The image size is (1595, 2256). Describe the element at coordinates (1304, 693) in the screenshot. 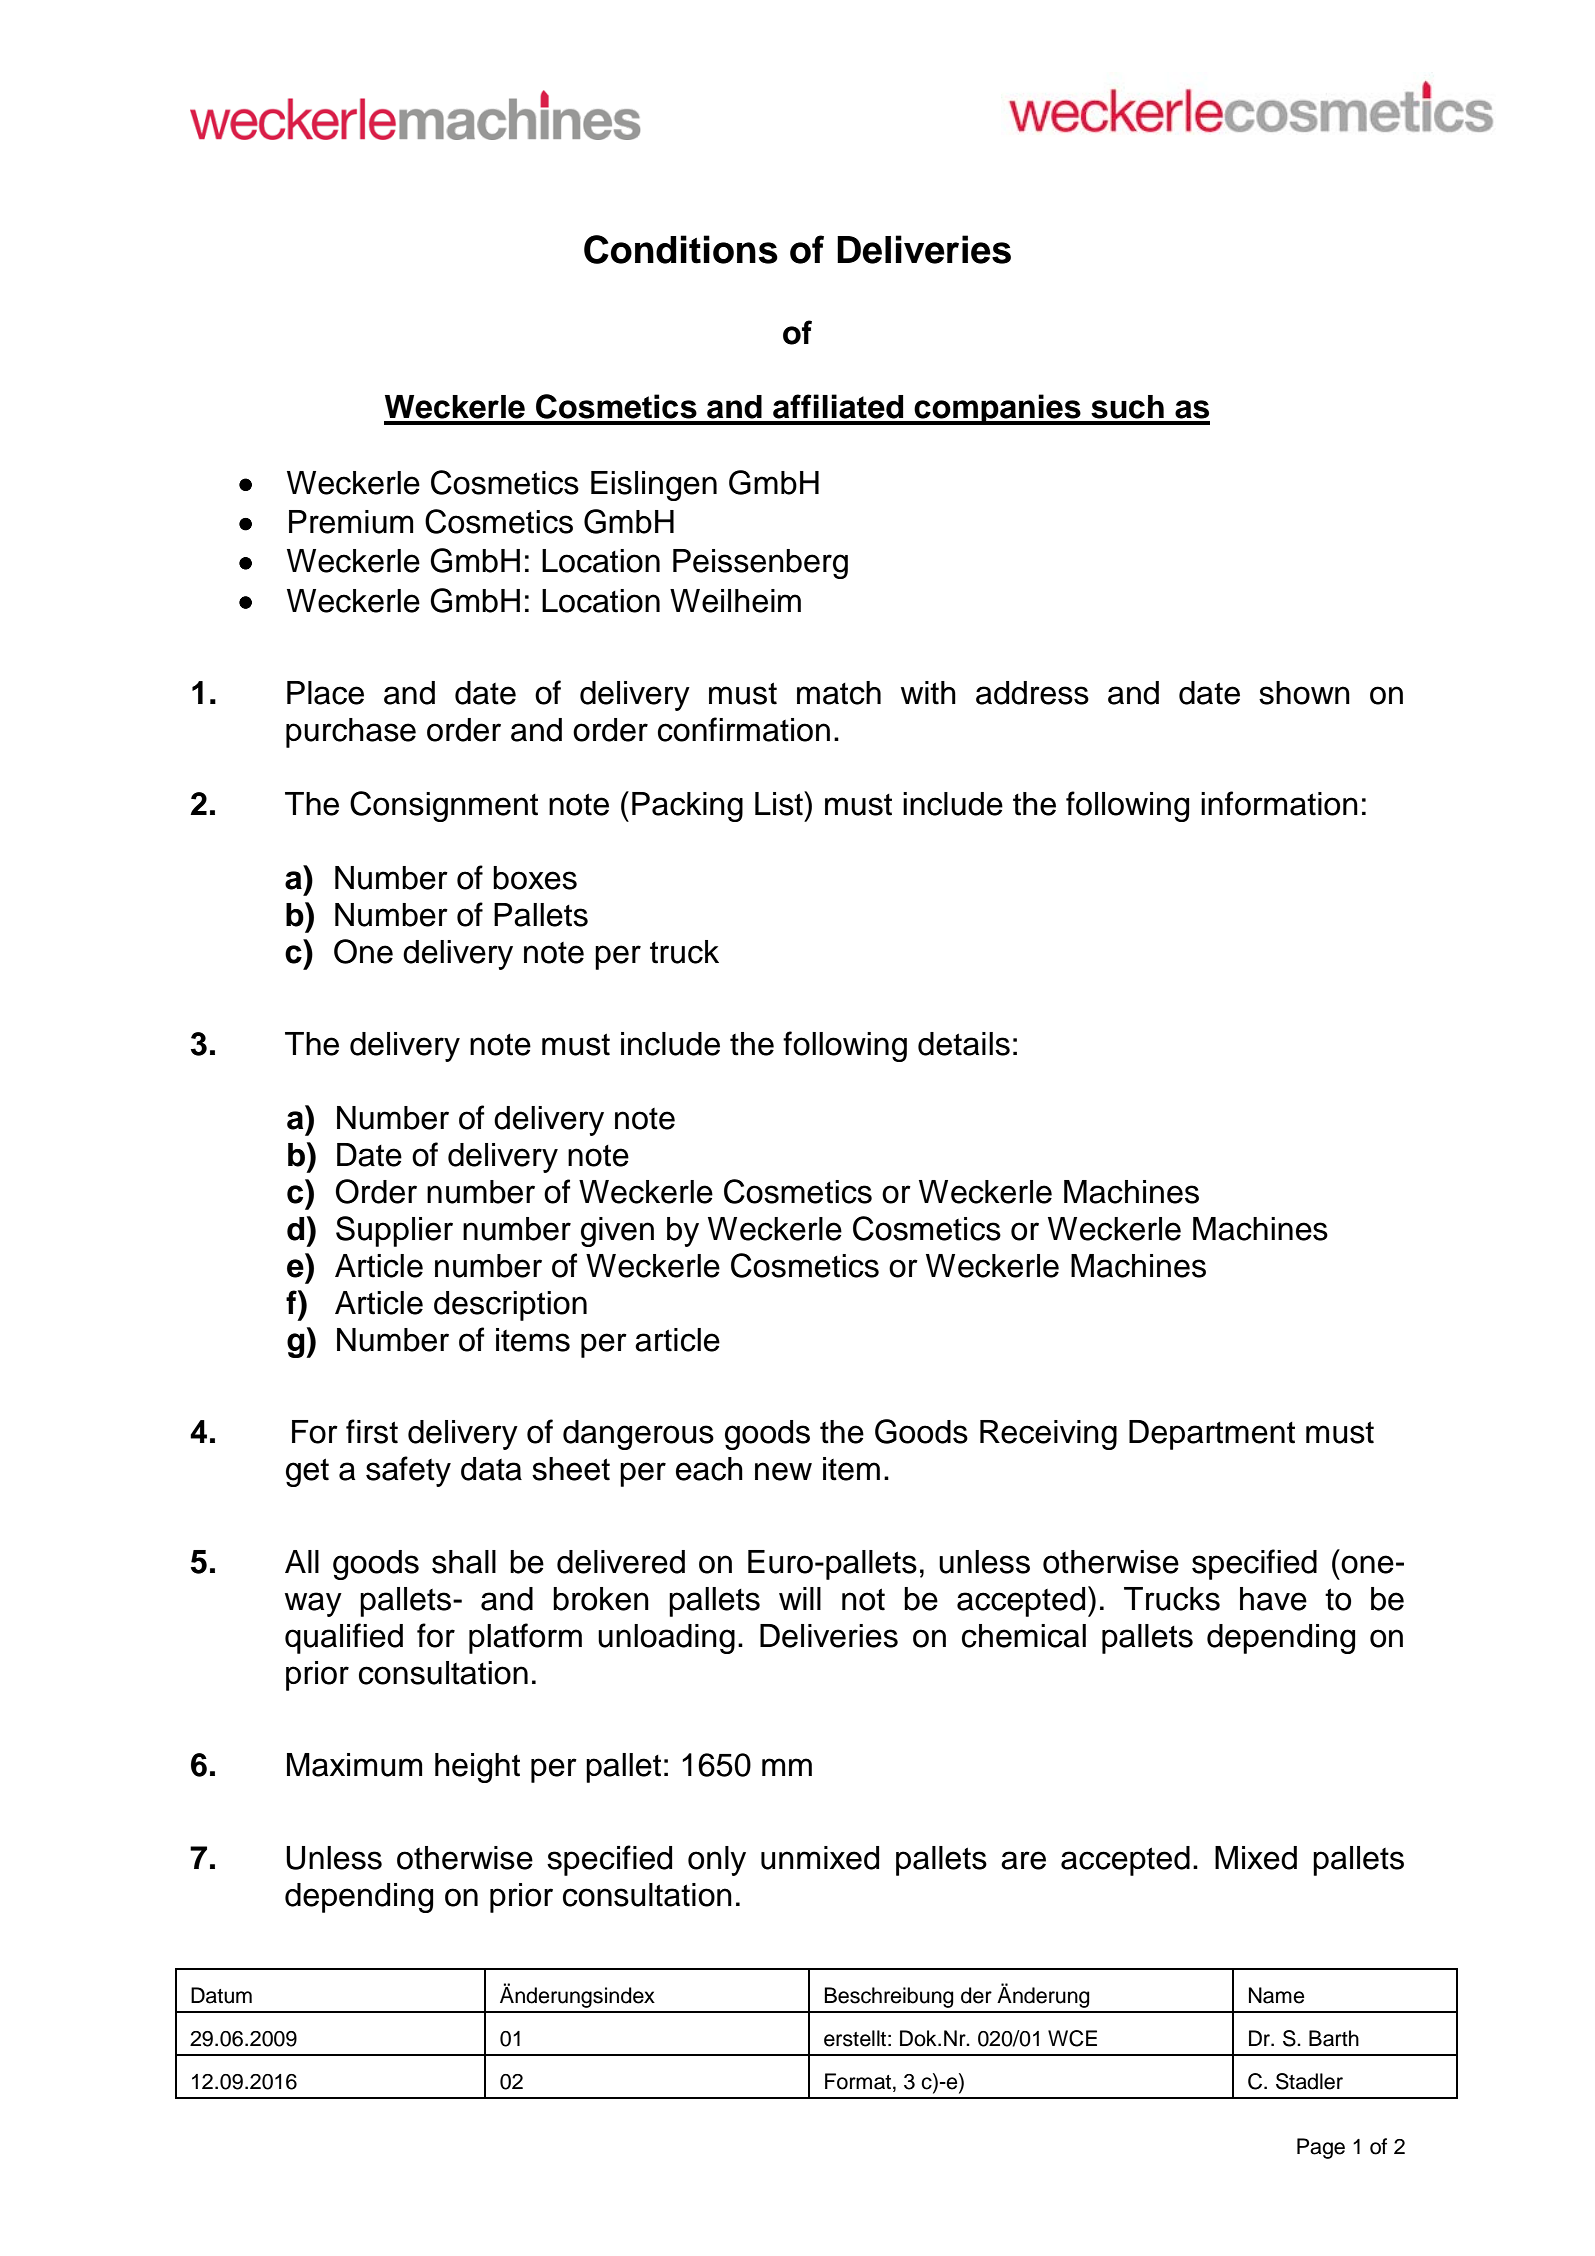

I see `shown` at that location.
